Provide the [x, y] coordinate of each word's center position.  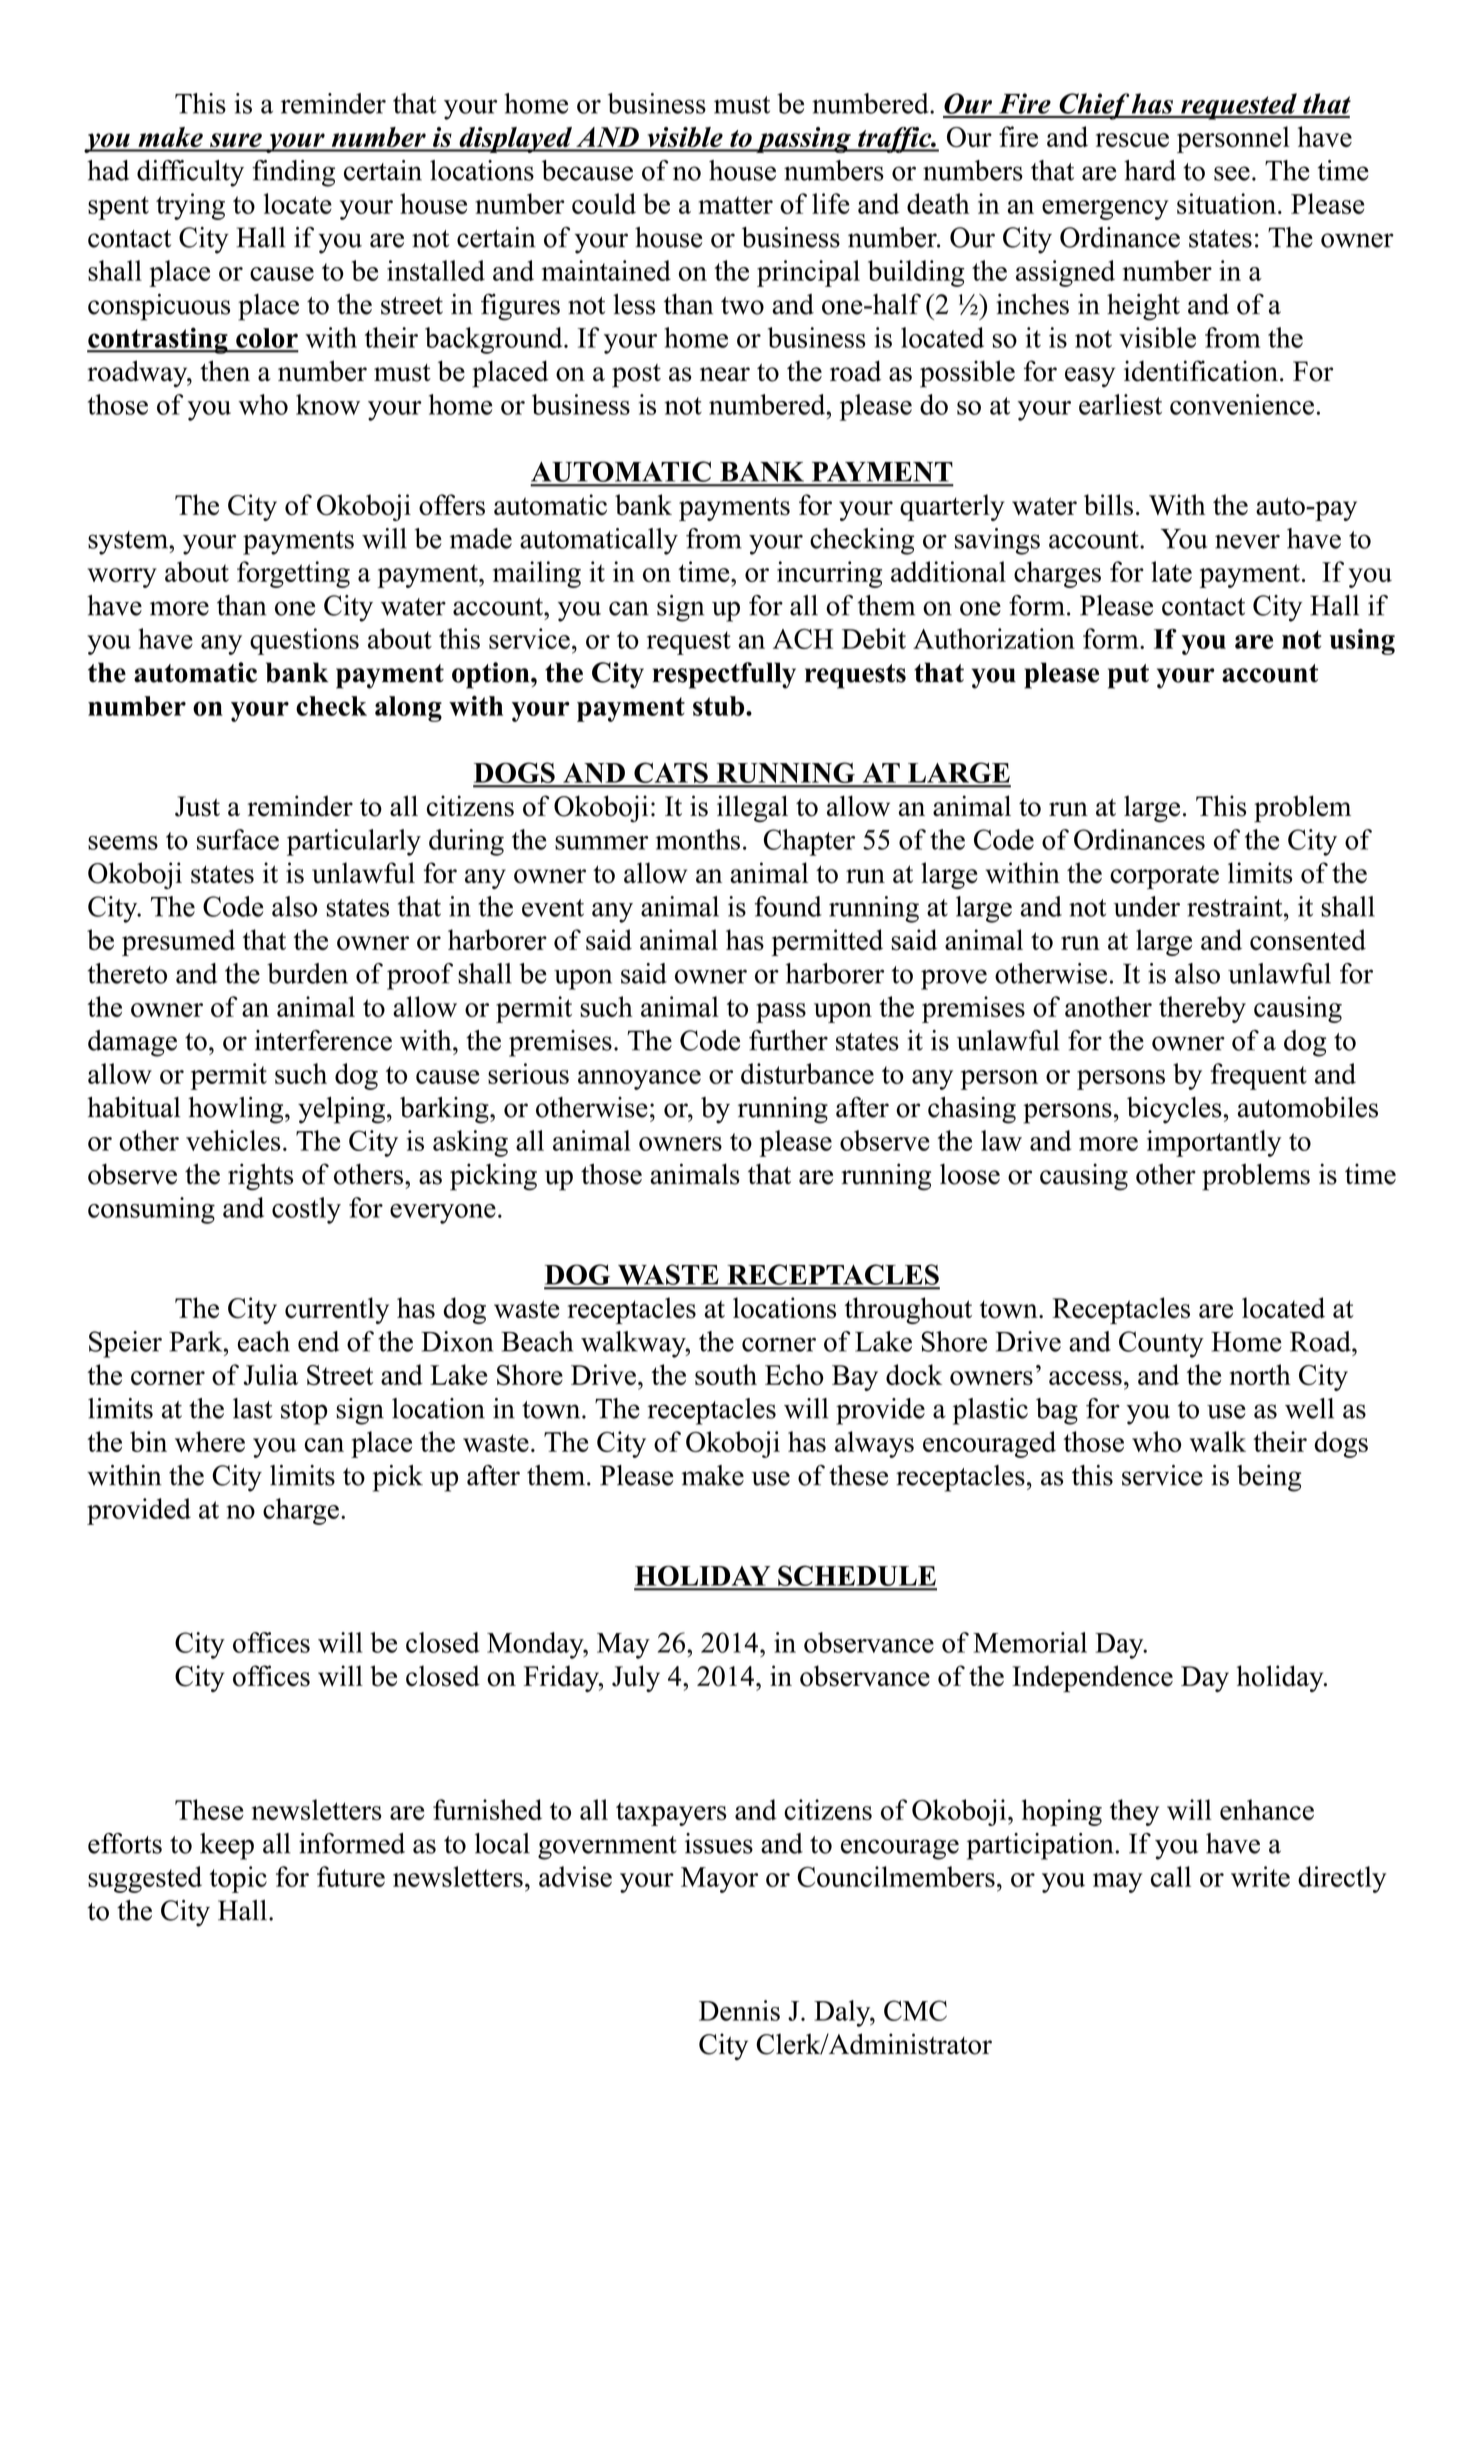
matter [735, 205]
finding [293, 173]
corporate [1164, 877]
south [726, 1374]
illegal [752, 808]
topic [238, 1879]
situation [1226, 203]
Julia [271, 1374]
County [1161, 1344]
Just [197, 806]
